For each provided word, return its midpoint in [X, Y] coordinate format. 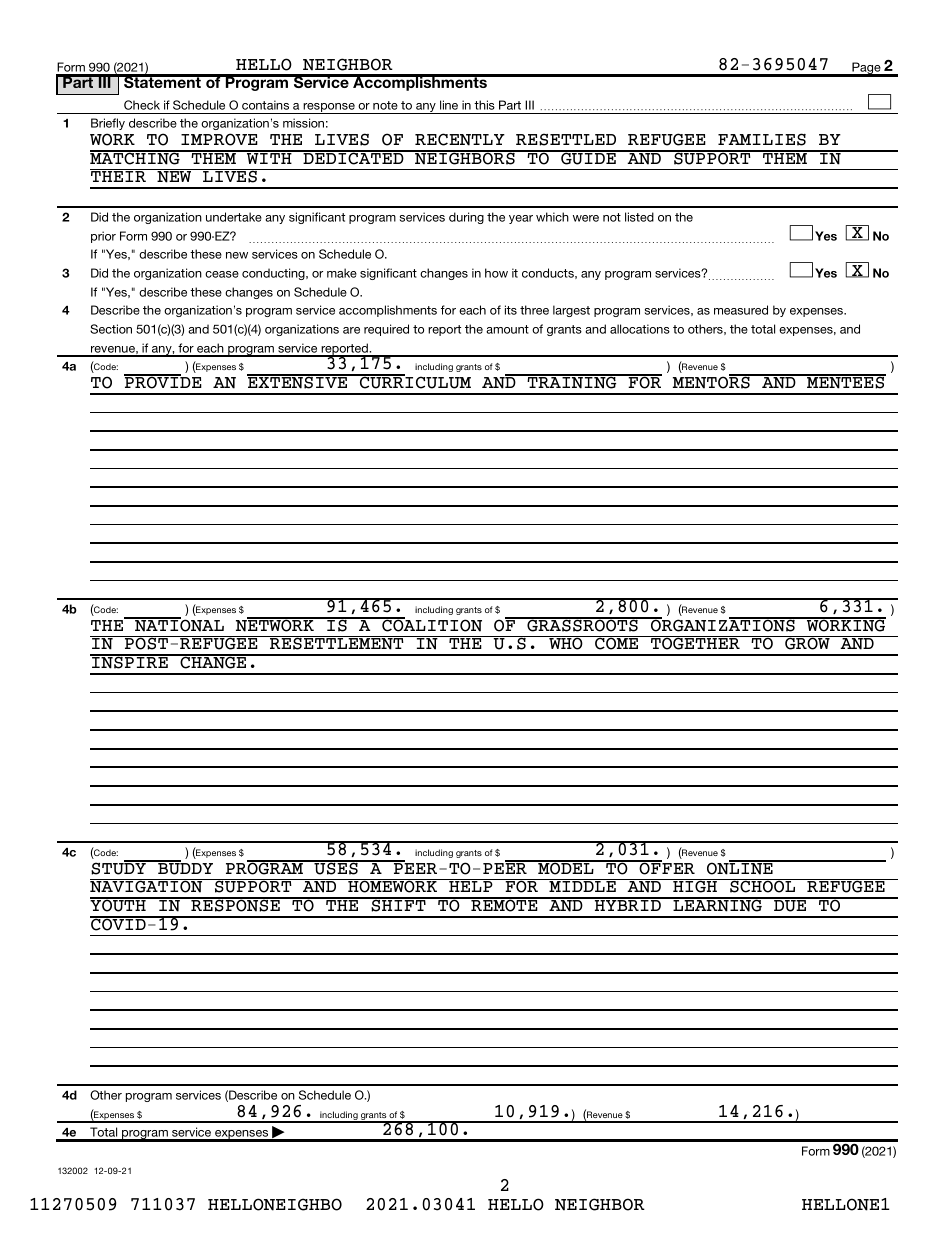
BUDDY [184, 868]
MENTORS [712, 382]
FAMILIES [762, 139]
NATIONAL [178, 625]
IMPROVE [219, 139]
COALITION [431, 625]
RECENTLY [460, 139]
